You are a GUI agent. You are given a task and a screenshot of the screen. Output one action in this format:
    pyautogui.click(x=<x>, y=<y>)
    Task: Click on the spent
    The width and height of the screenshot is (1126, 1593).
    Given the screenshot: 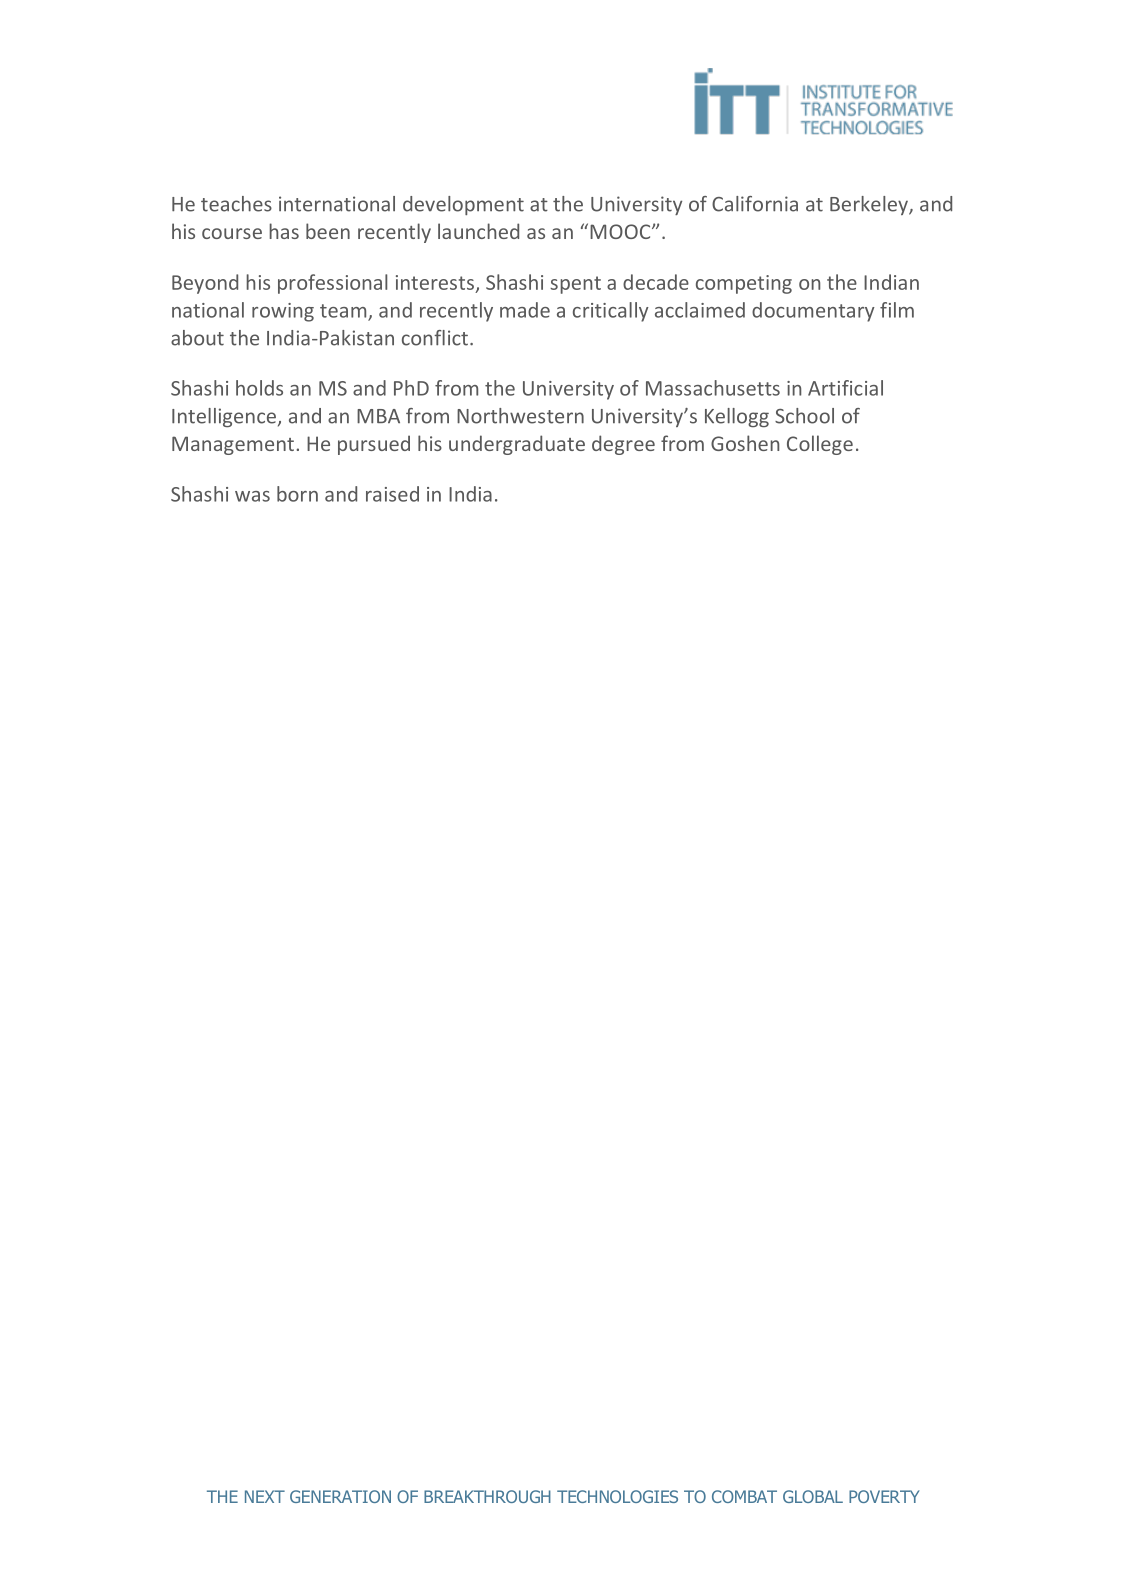 What is the action you would take?
    pyautogui.click(x=575, y=285)
